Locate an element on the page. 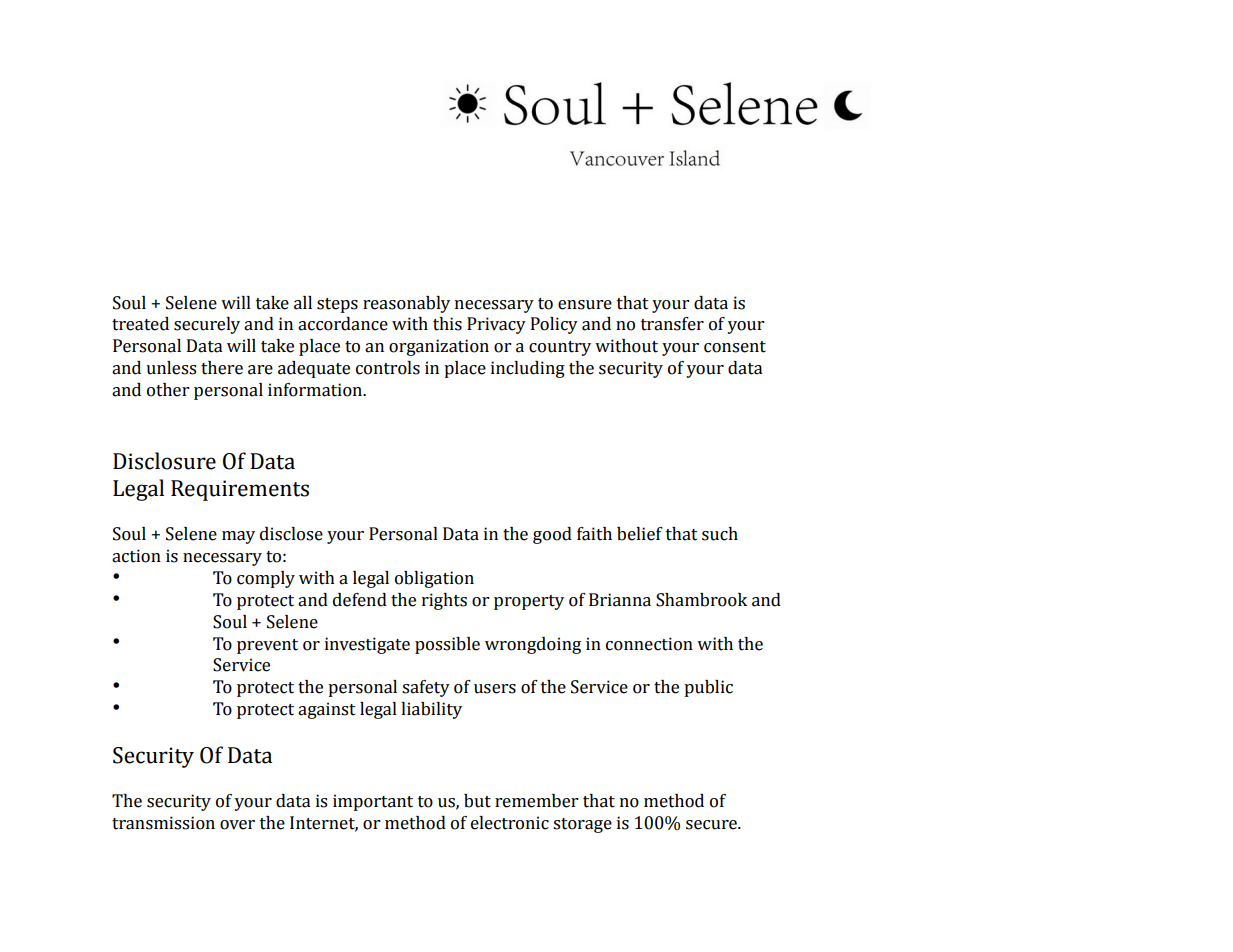 This document has height=952, width=1233. over is located at coordinates (237, 825).
